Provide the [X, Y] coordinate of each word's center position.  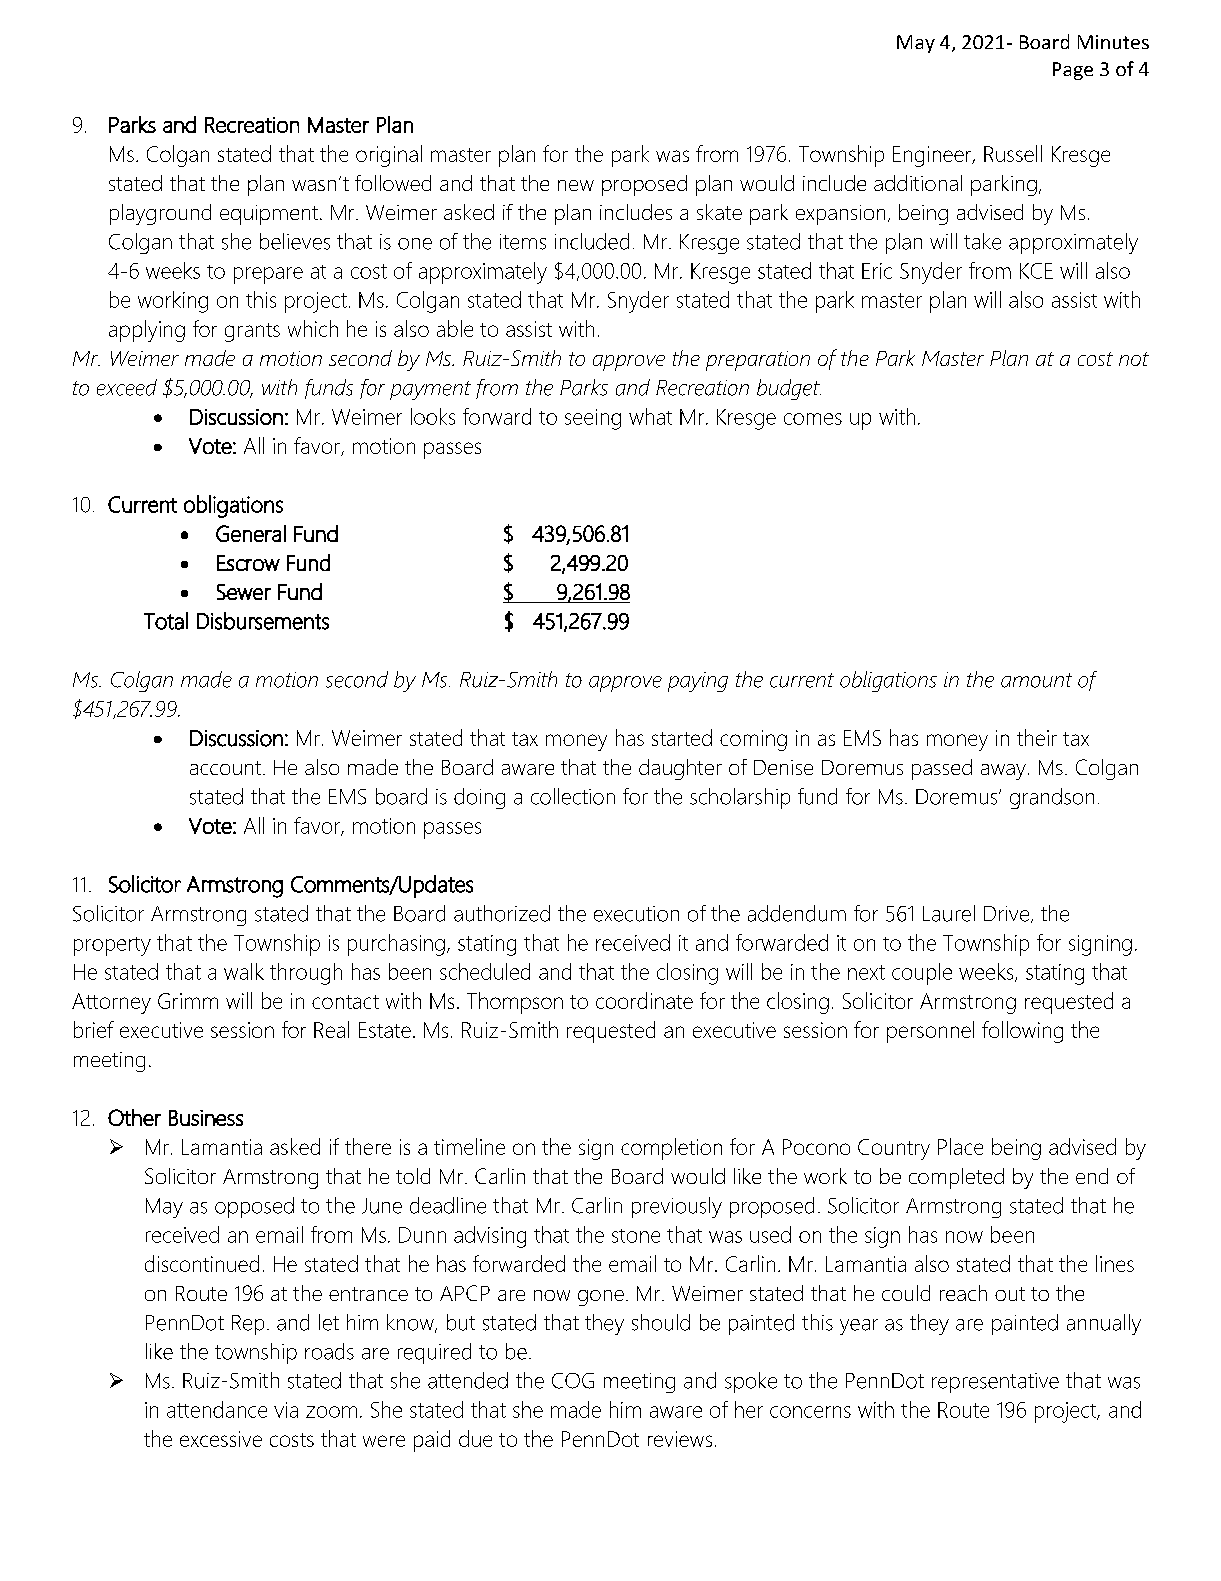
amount [1036, 680]
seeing [593, 419]
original [389, 156]
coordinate [644, 1000]
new [576, 185]
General [251, 533]
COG [573, 1381]
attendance [217, 1409]
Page [1073, 71]
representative [995, 1383]
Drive [1008, 914]
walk [244, 971]
